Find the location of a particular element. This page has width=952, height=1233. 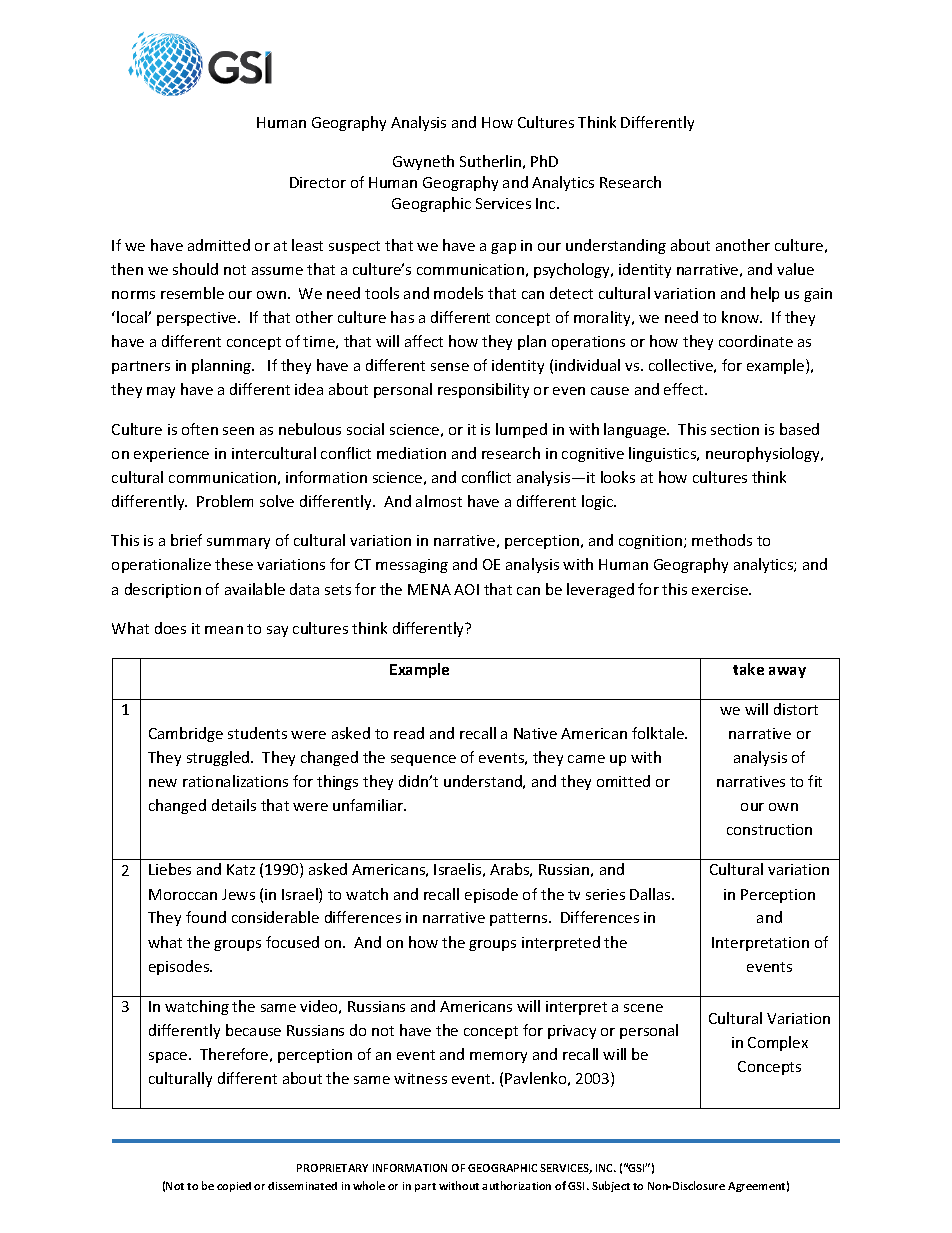

copied is located at coordinates (234, 1187).
